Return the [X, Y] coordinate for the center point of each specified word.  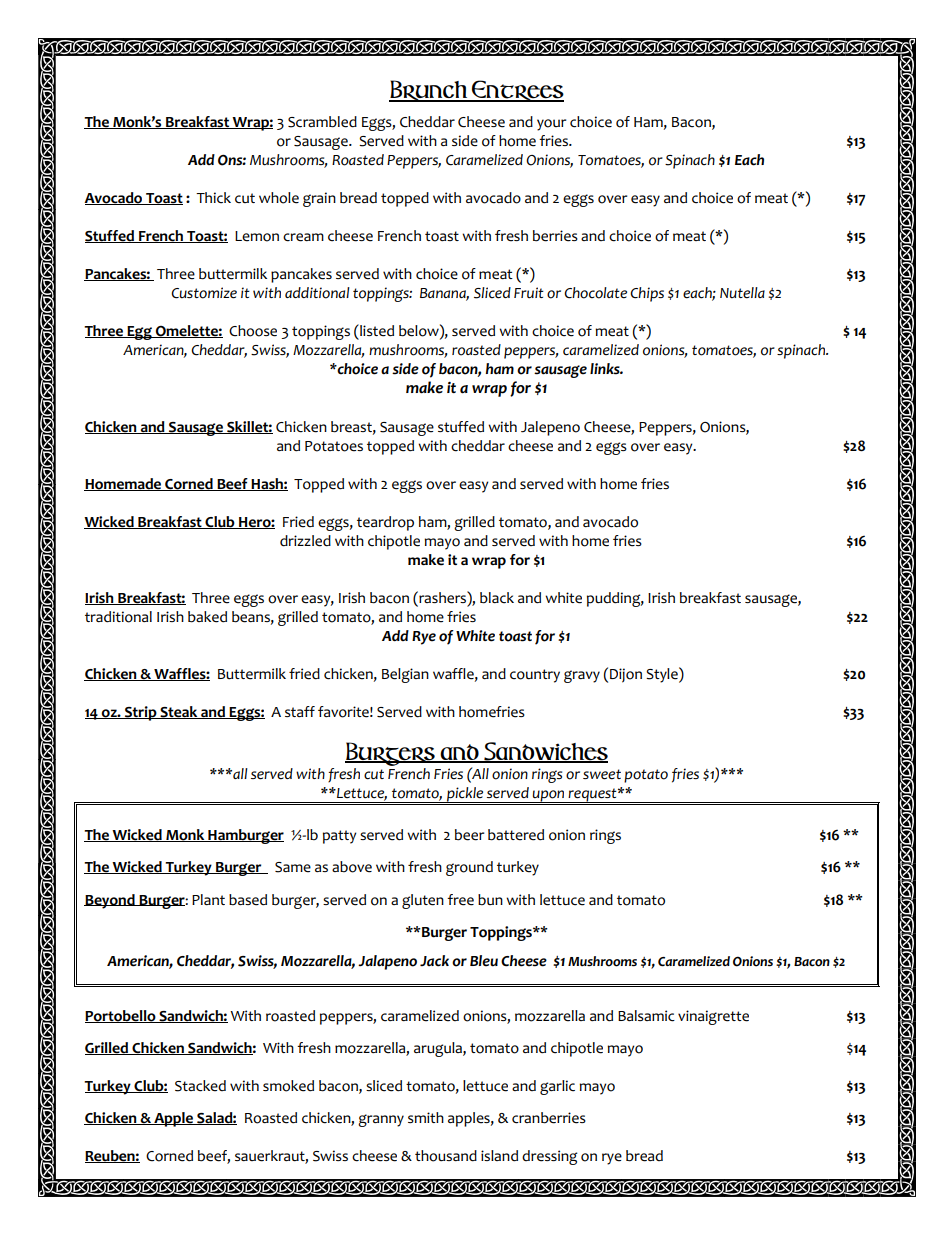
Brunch [429, 91]
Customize [204, 293]
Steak [179, 712]
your [551, 125]
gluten [423, 901]
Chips [647, 294]
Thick [213, 198]
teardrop [385, 523]
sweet [602, 774]
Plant [208, 899]
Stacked [200, 1086]
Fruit [529, 293]
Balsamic [646, 1016]
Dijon [626, 675]
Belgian [405, 675]
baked [207, 617]
